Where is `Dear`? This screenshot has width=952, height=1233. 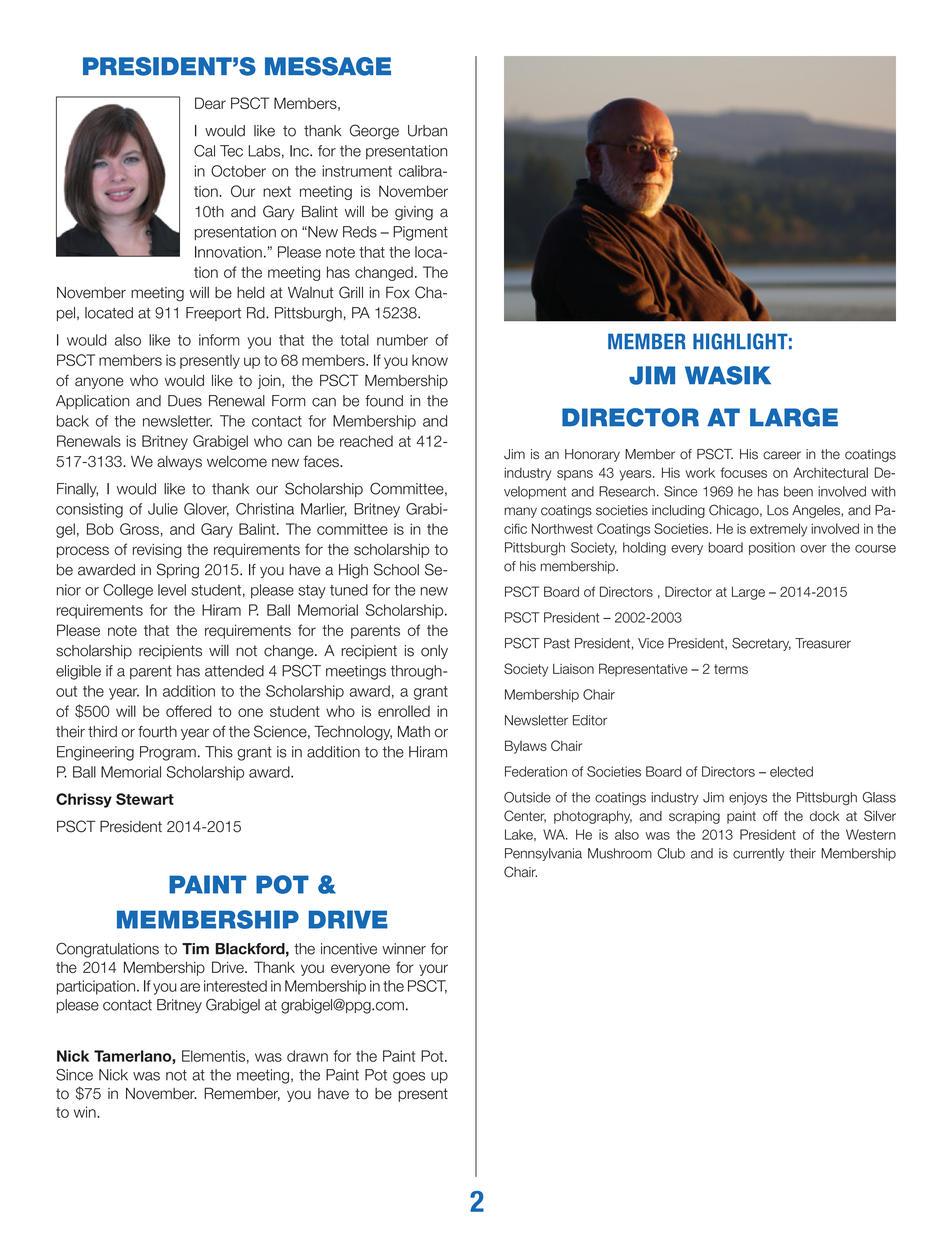 Dear is located at coordinates (210, 103).
